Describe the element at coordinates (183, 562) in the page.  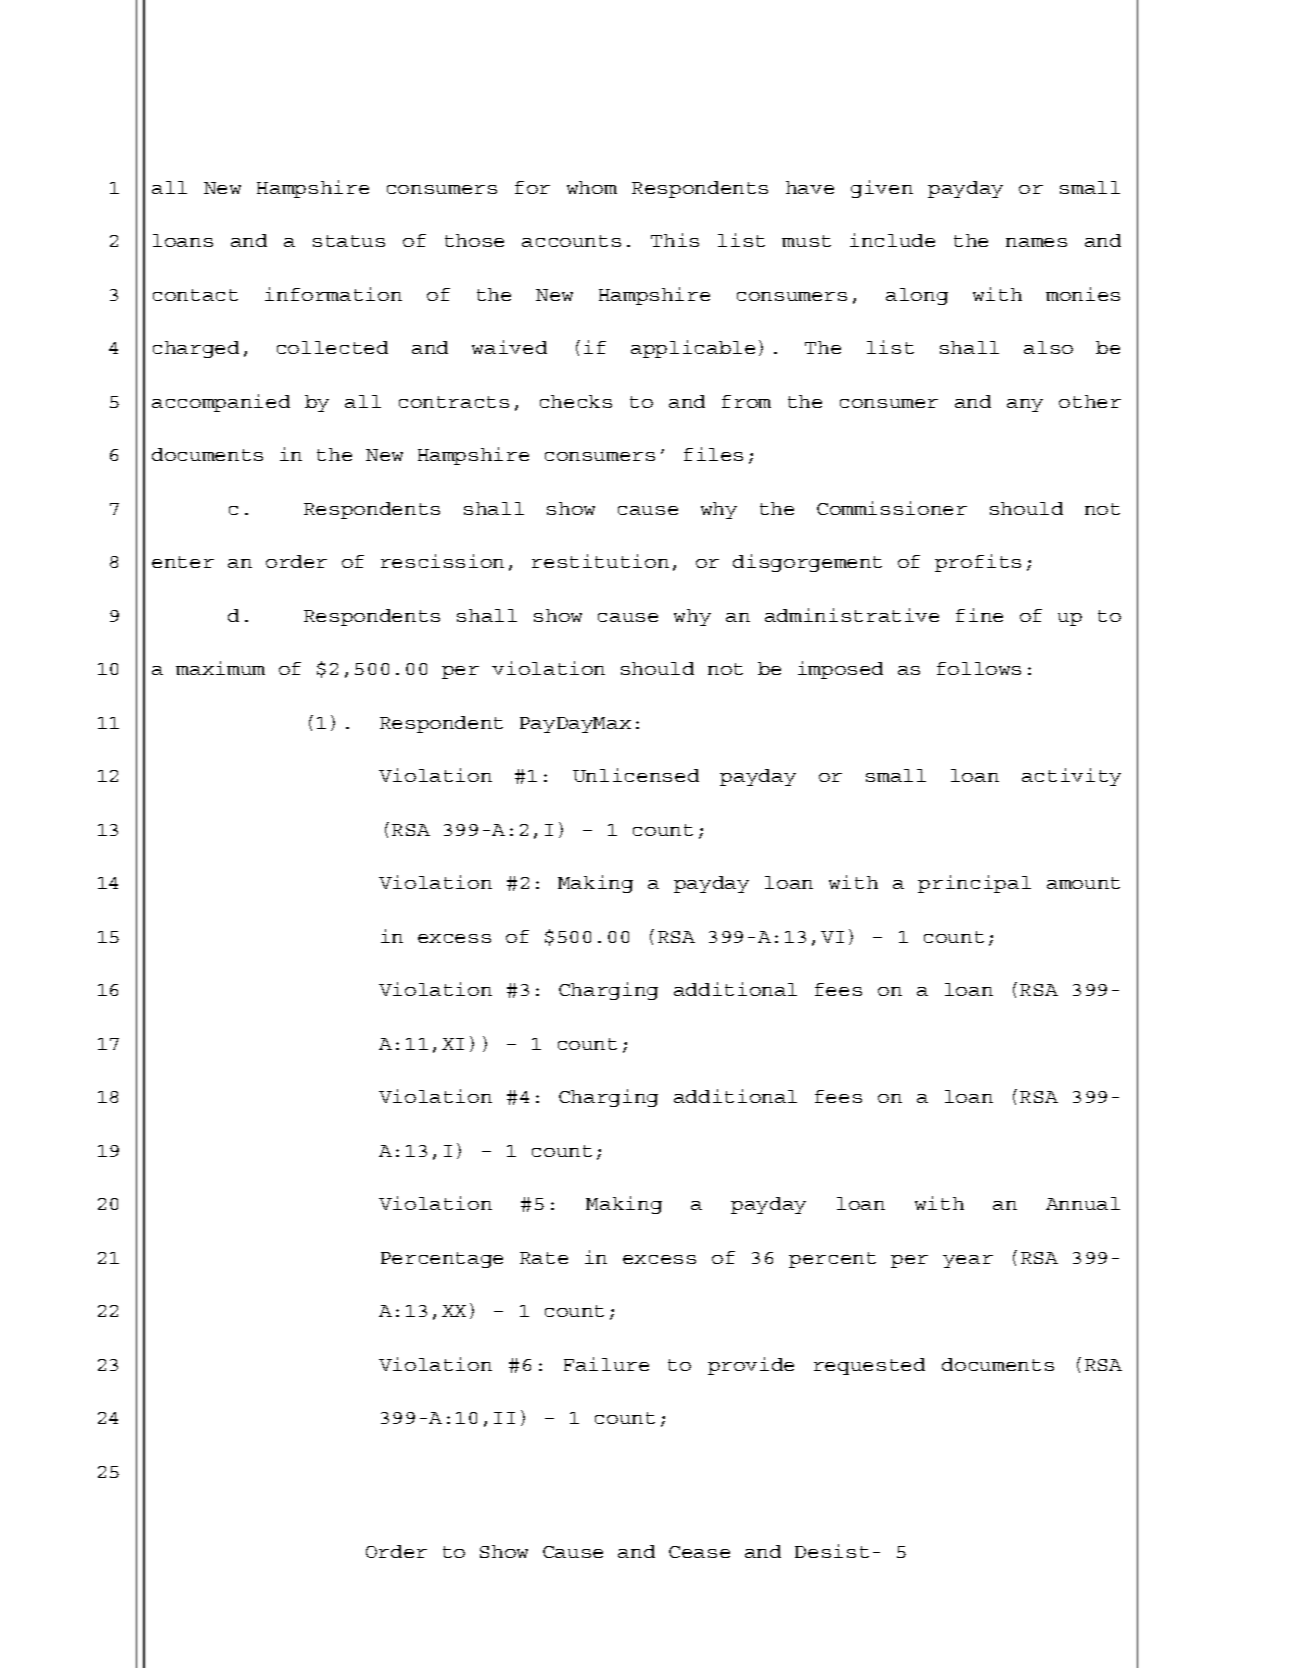
I see `enter` at that location.
